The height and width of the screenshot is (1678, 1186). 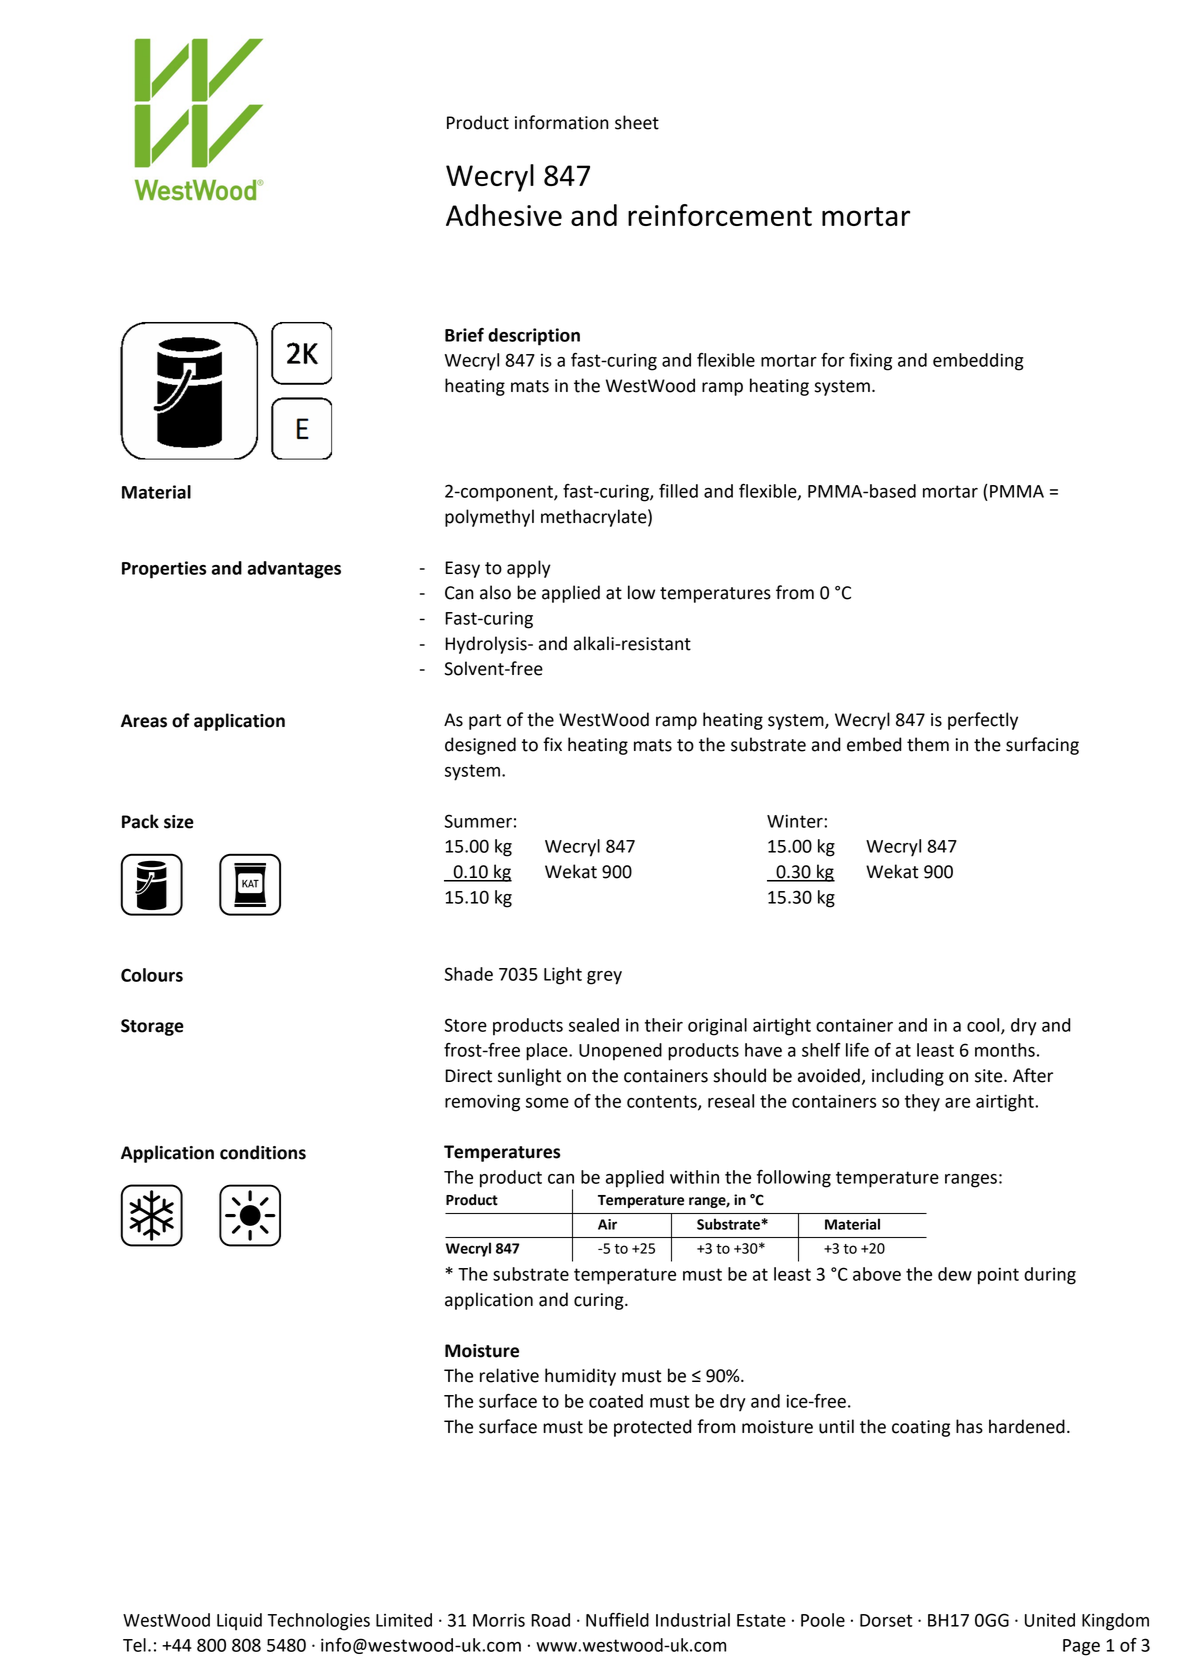 I want to click on sheet, so click(x=637, y=122).
